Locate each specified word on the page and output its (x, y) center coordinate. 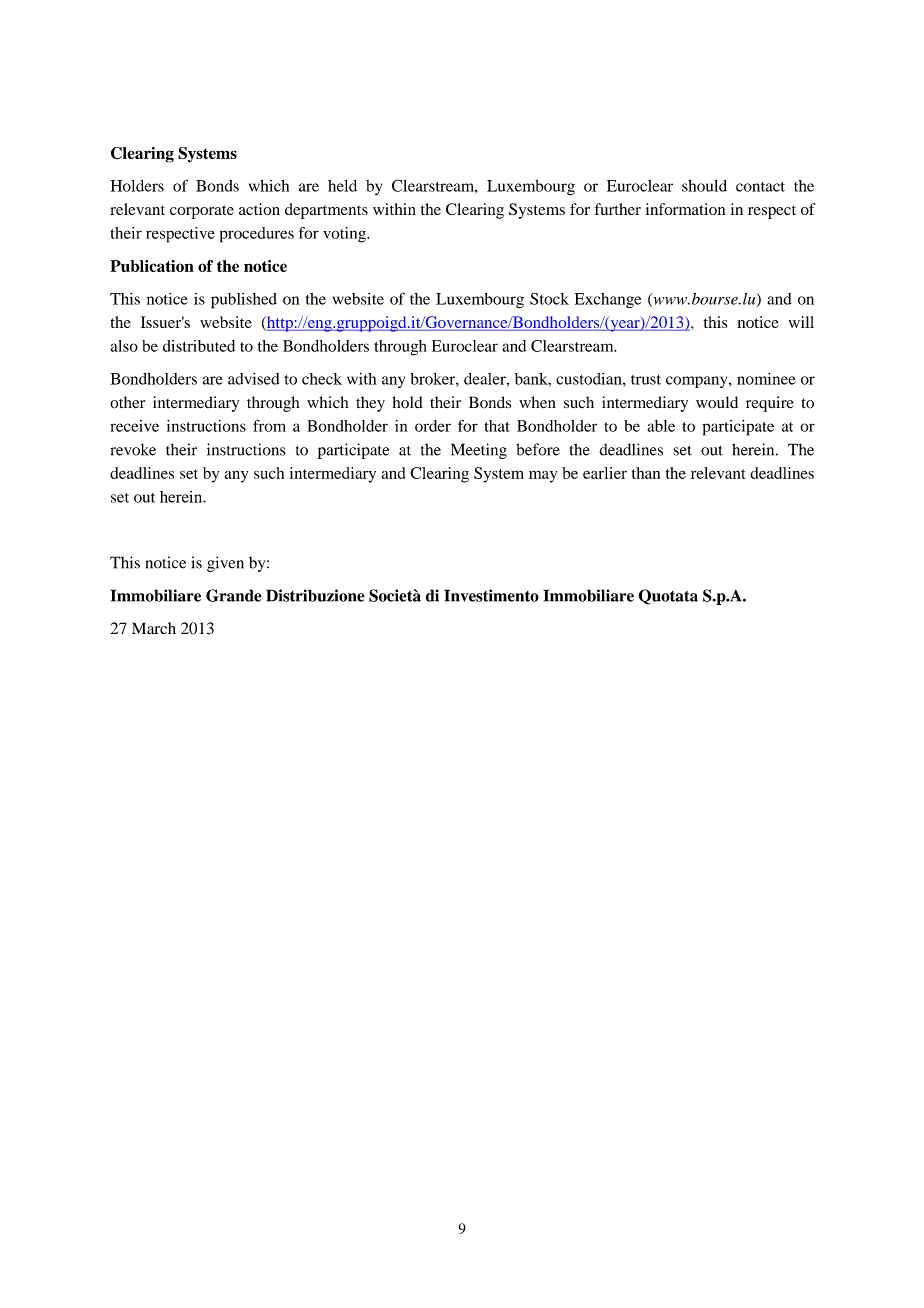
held (342, 186)
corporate (202, 212)
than (646, 473)
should (704, 186)
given (225, 564)
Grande (233, 595)
